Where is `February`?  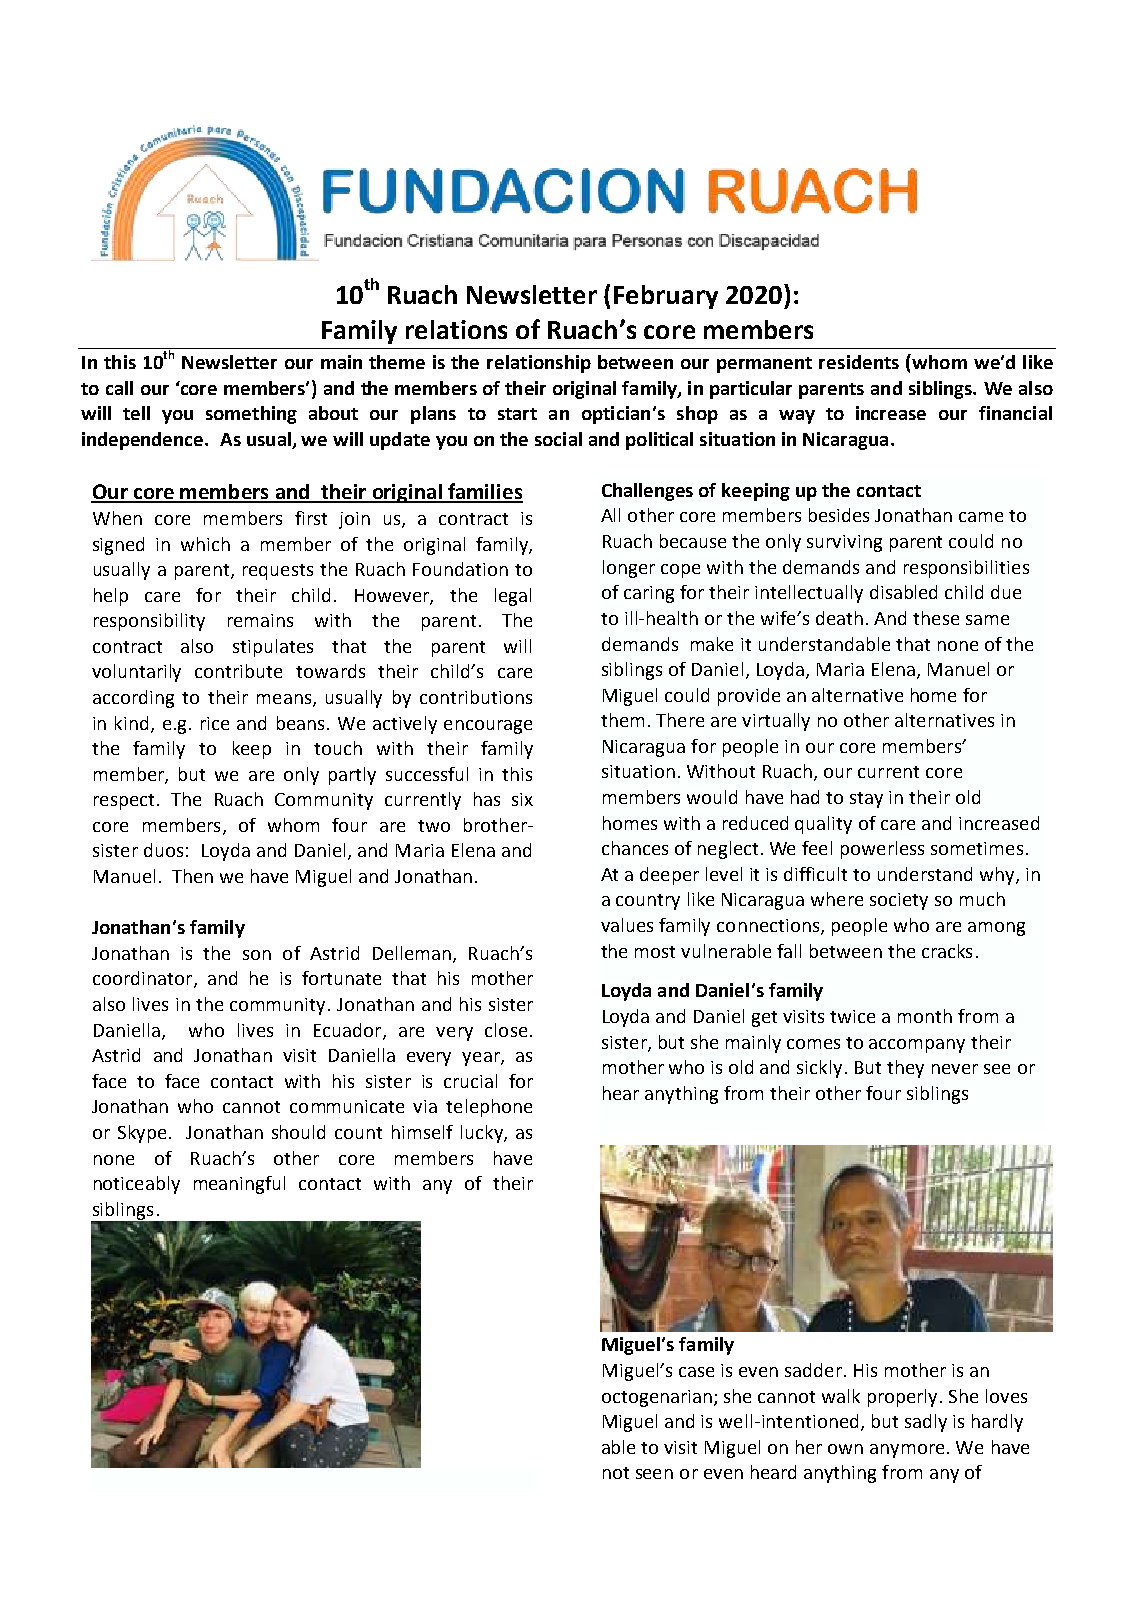
February is located at coordinates (666, 297).
